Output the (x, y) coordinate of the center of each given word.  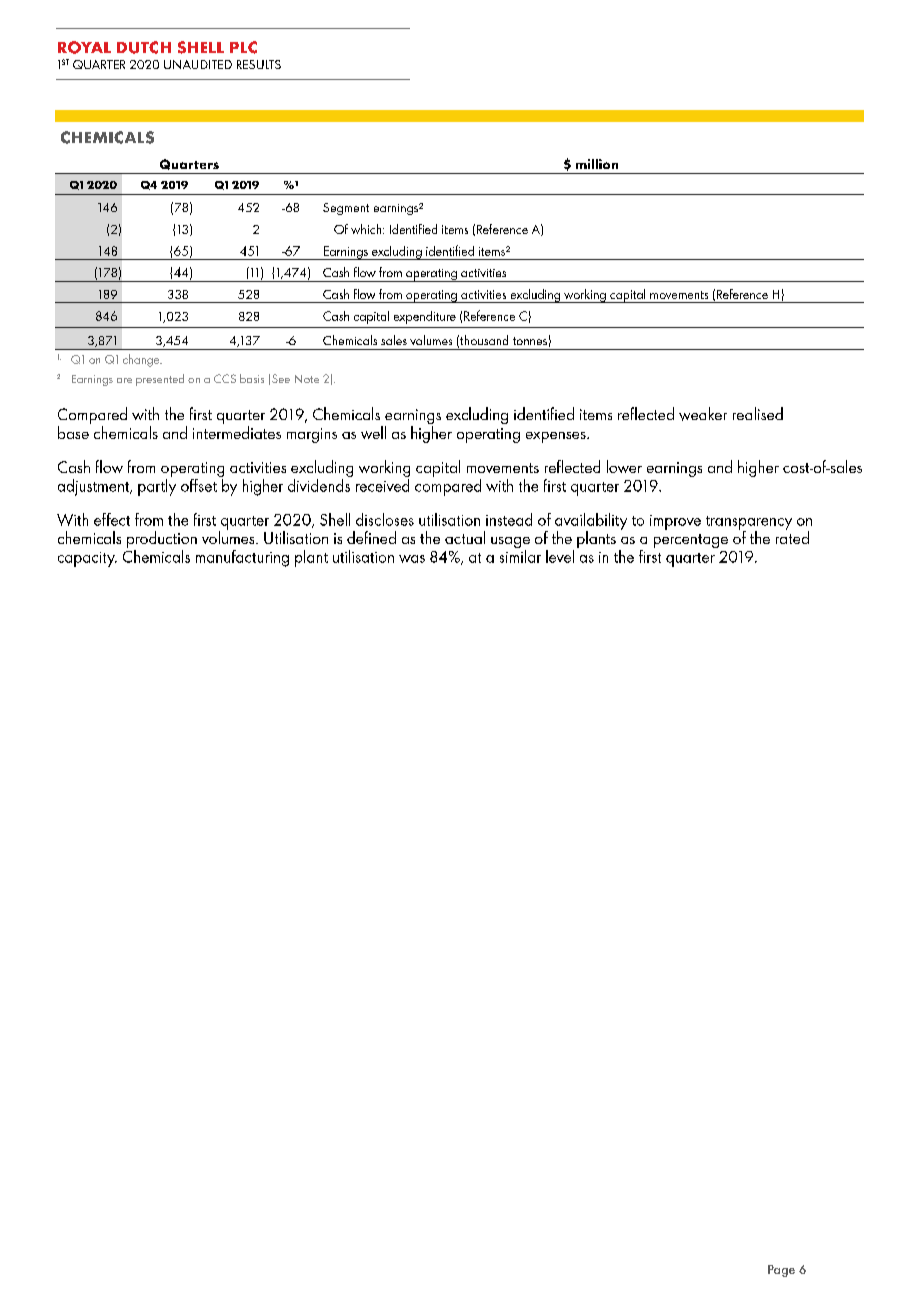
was (412, 559)
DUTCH (144, 47)
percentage (691, 541)
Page (781, 1271)
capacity (87, 559)
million (597, 164)
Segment (346, 209)
